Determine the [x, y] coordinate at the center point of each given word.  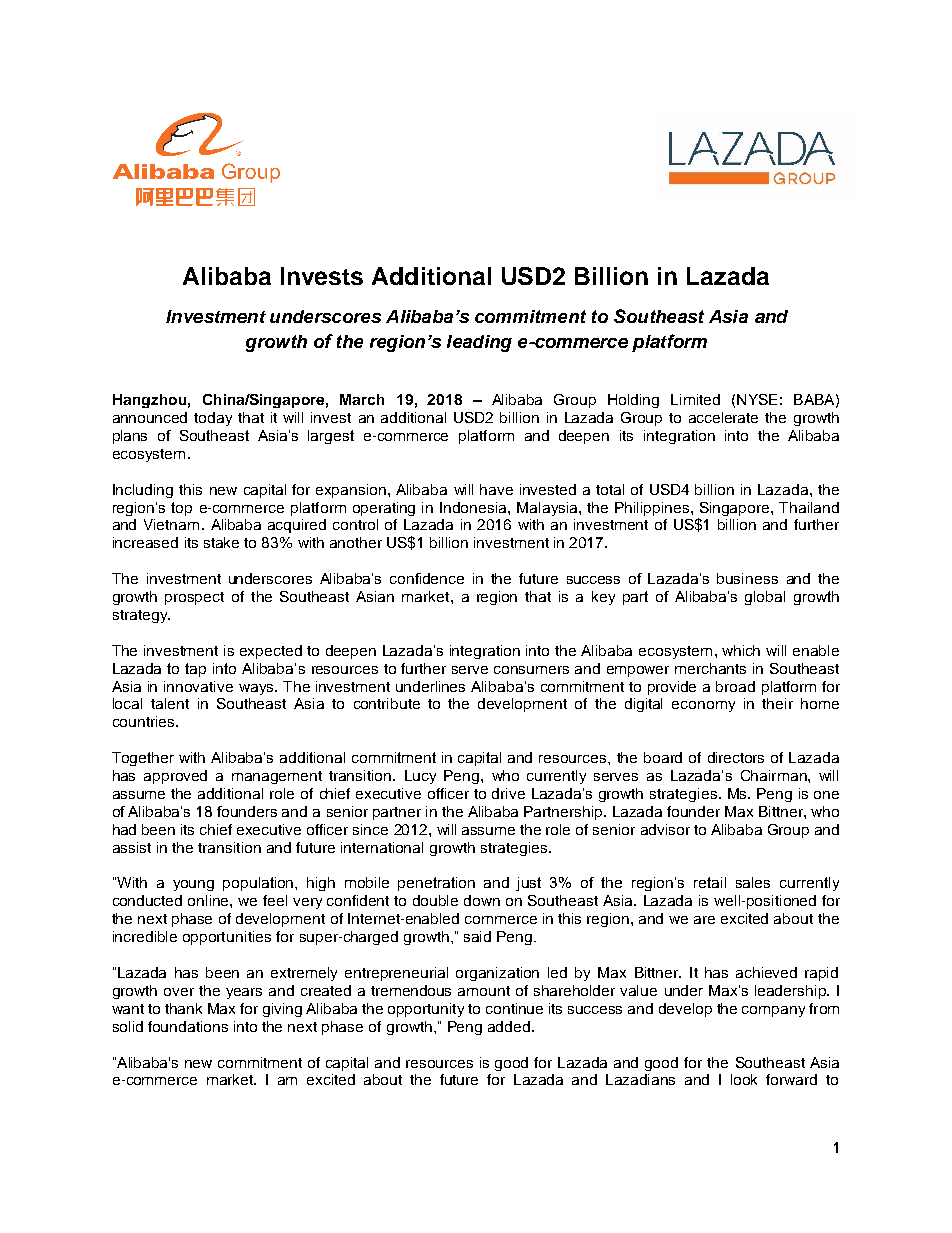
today [213, 419]
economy [703, 706]
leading [479, 343]
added [509, 1026]
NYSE [757, 399]
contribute [387, 703]
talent [170, 703]
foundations [188, 1026]
